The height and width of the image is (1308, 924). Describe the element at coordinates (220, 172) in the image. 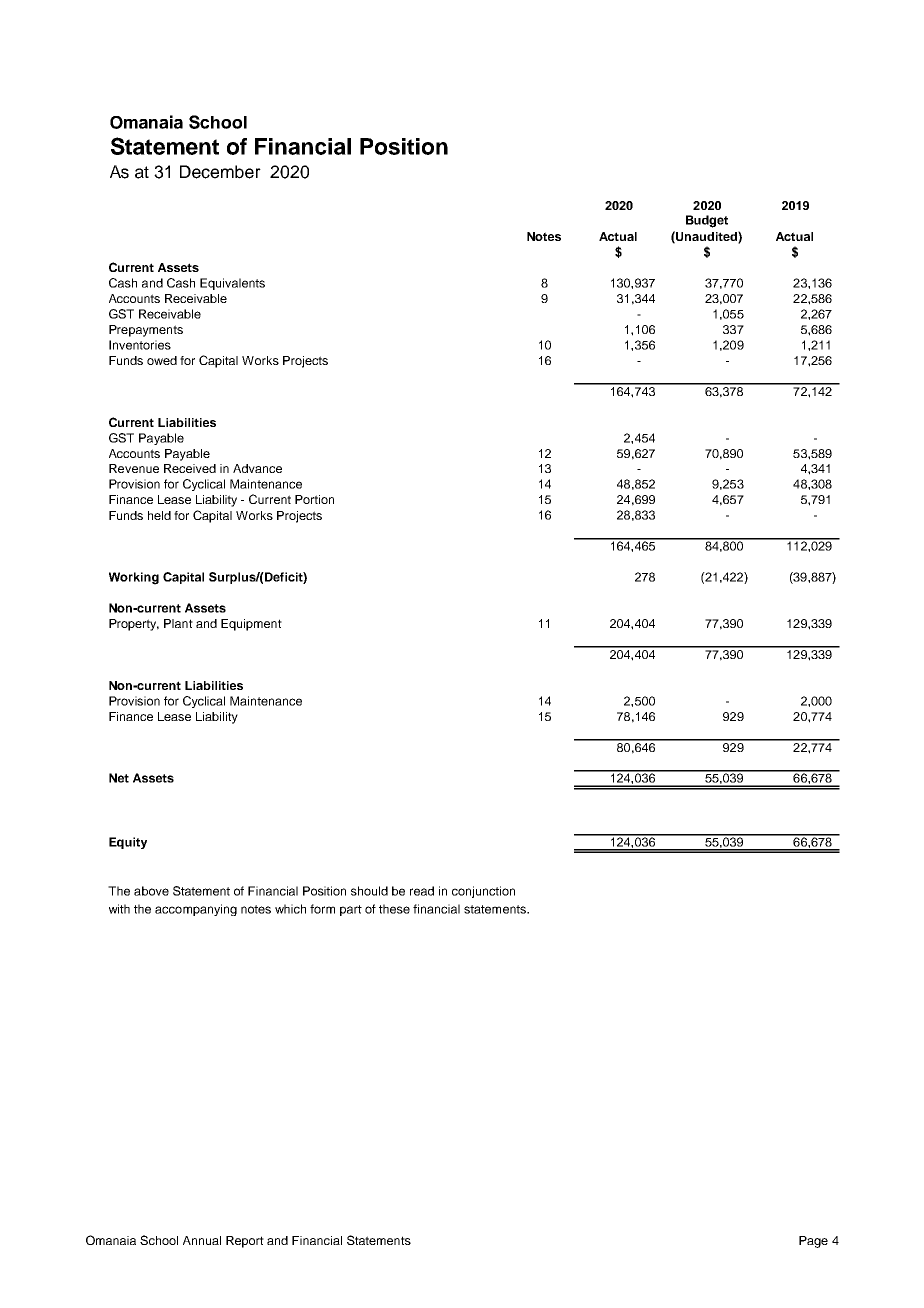

I see `December` at that location.
